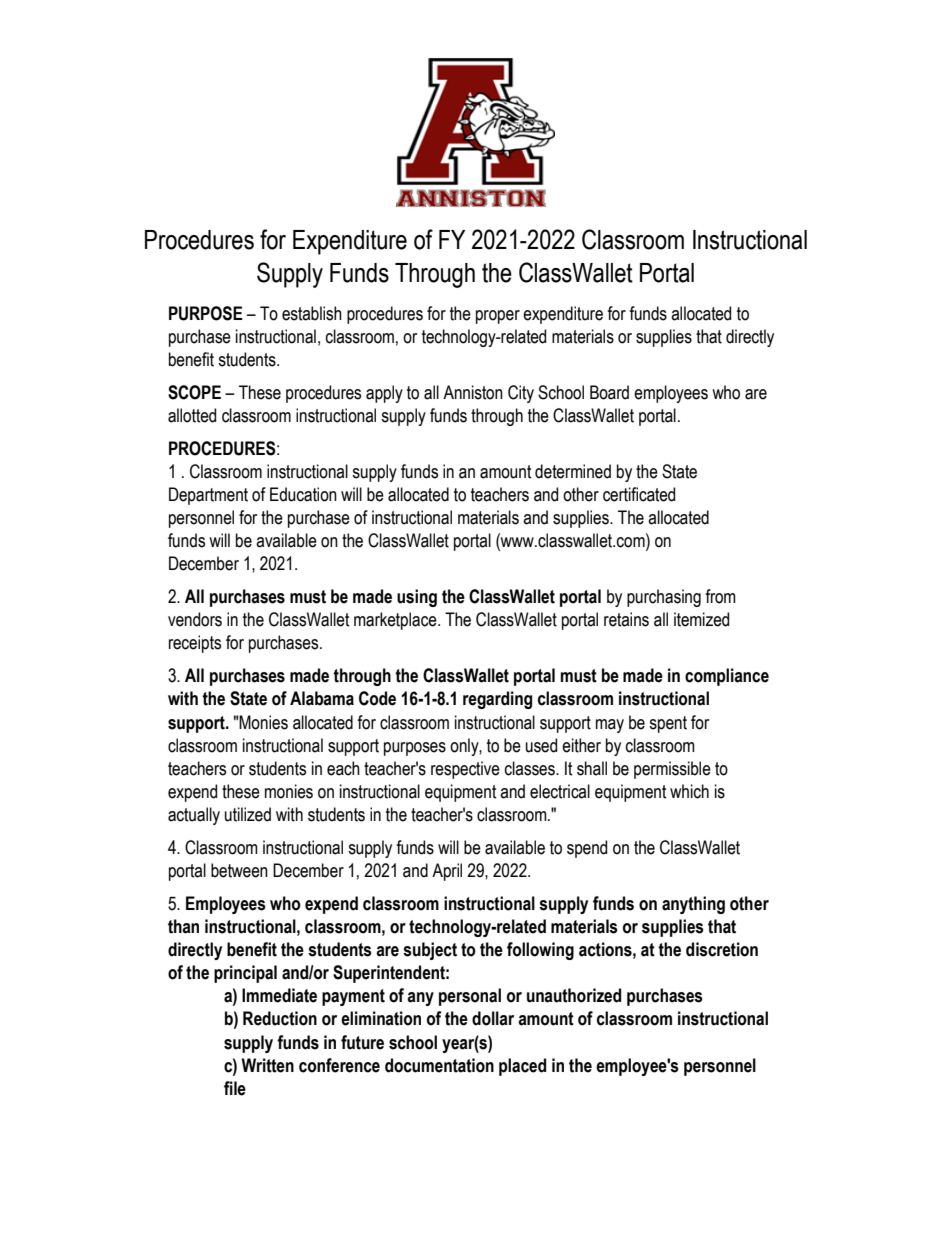 The width and height of the screenshot is (952, 1233). Describe the element at coordinates (417, 598) in the screenshot. I see `using` at that location.
